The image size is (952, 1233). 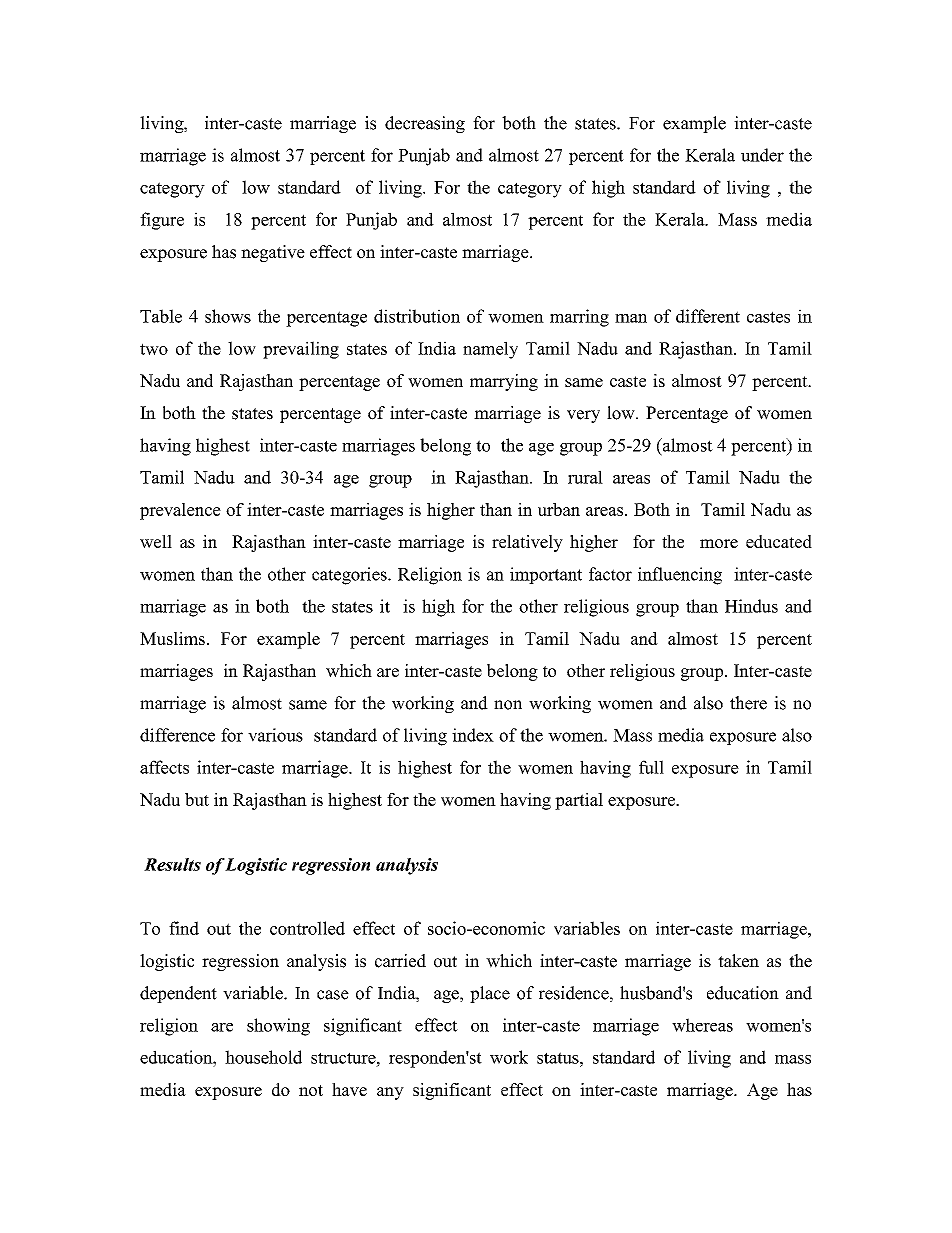 I want to click on decreasing, so click(x=425, y=124).
